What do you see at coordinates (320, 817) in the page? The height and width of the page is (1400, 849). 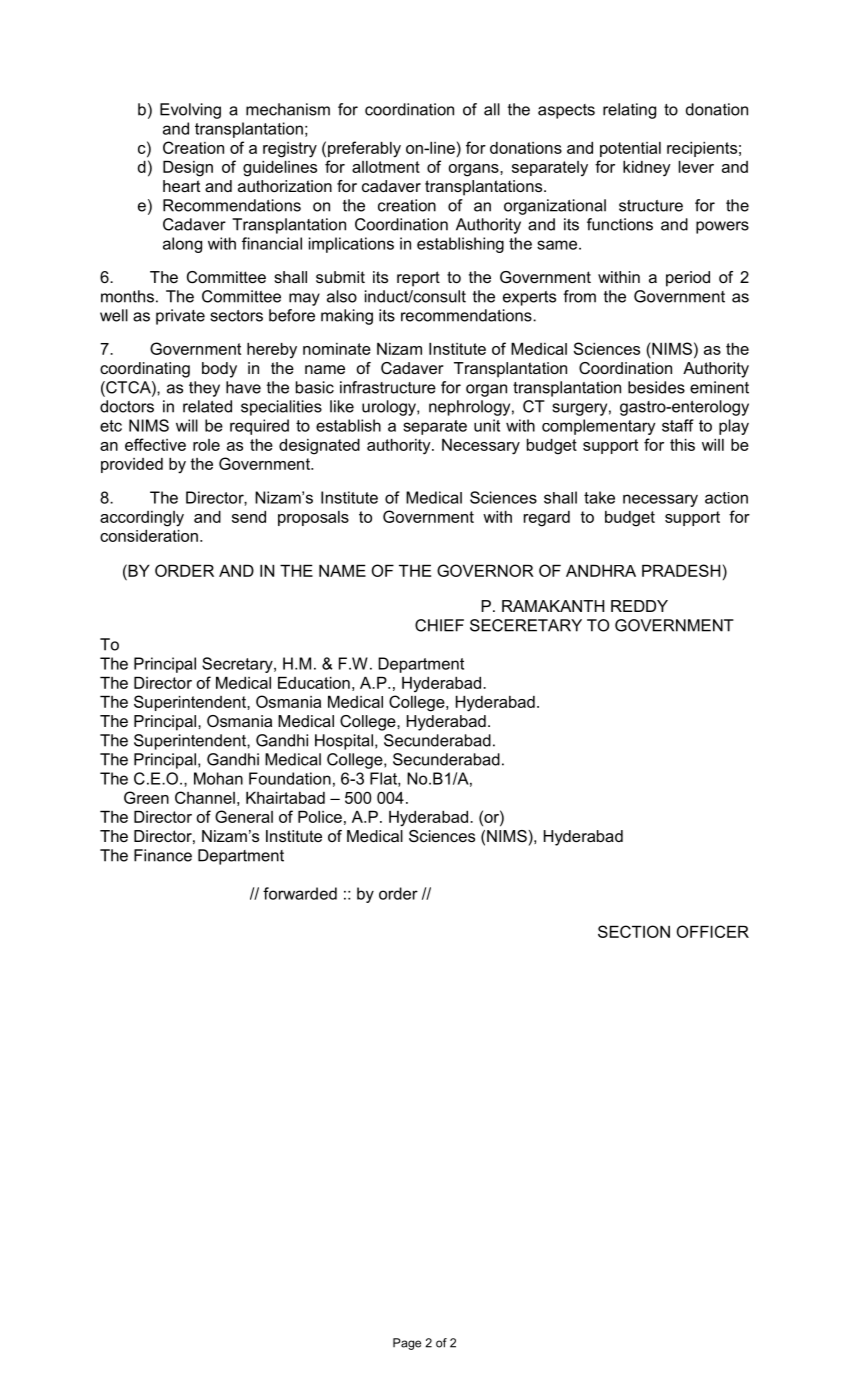 I see `Police` at bounding box center [320, 817].
